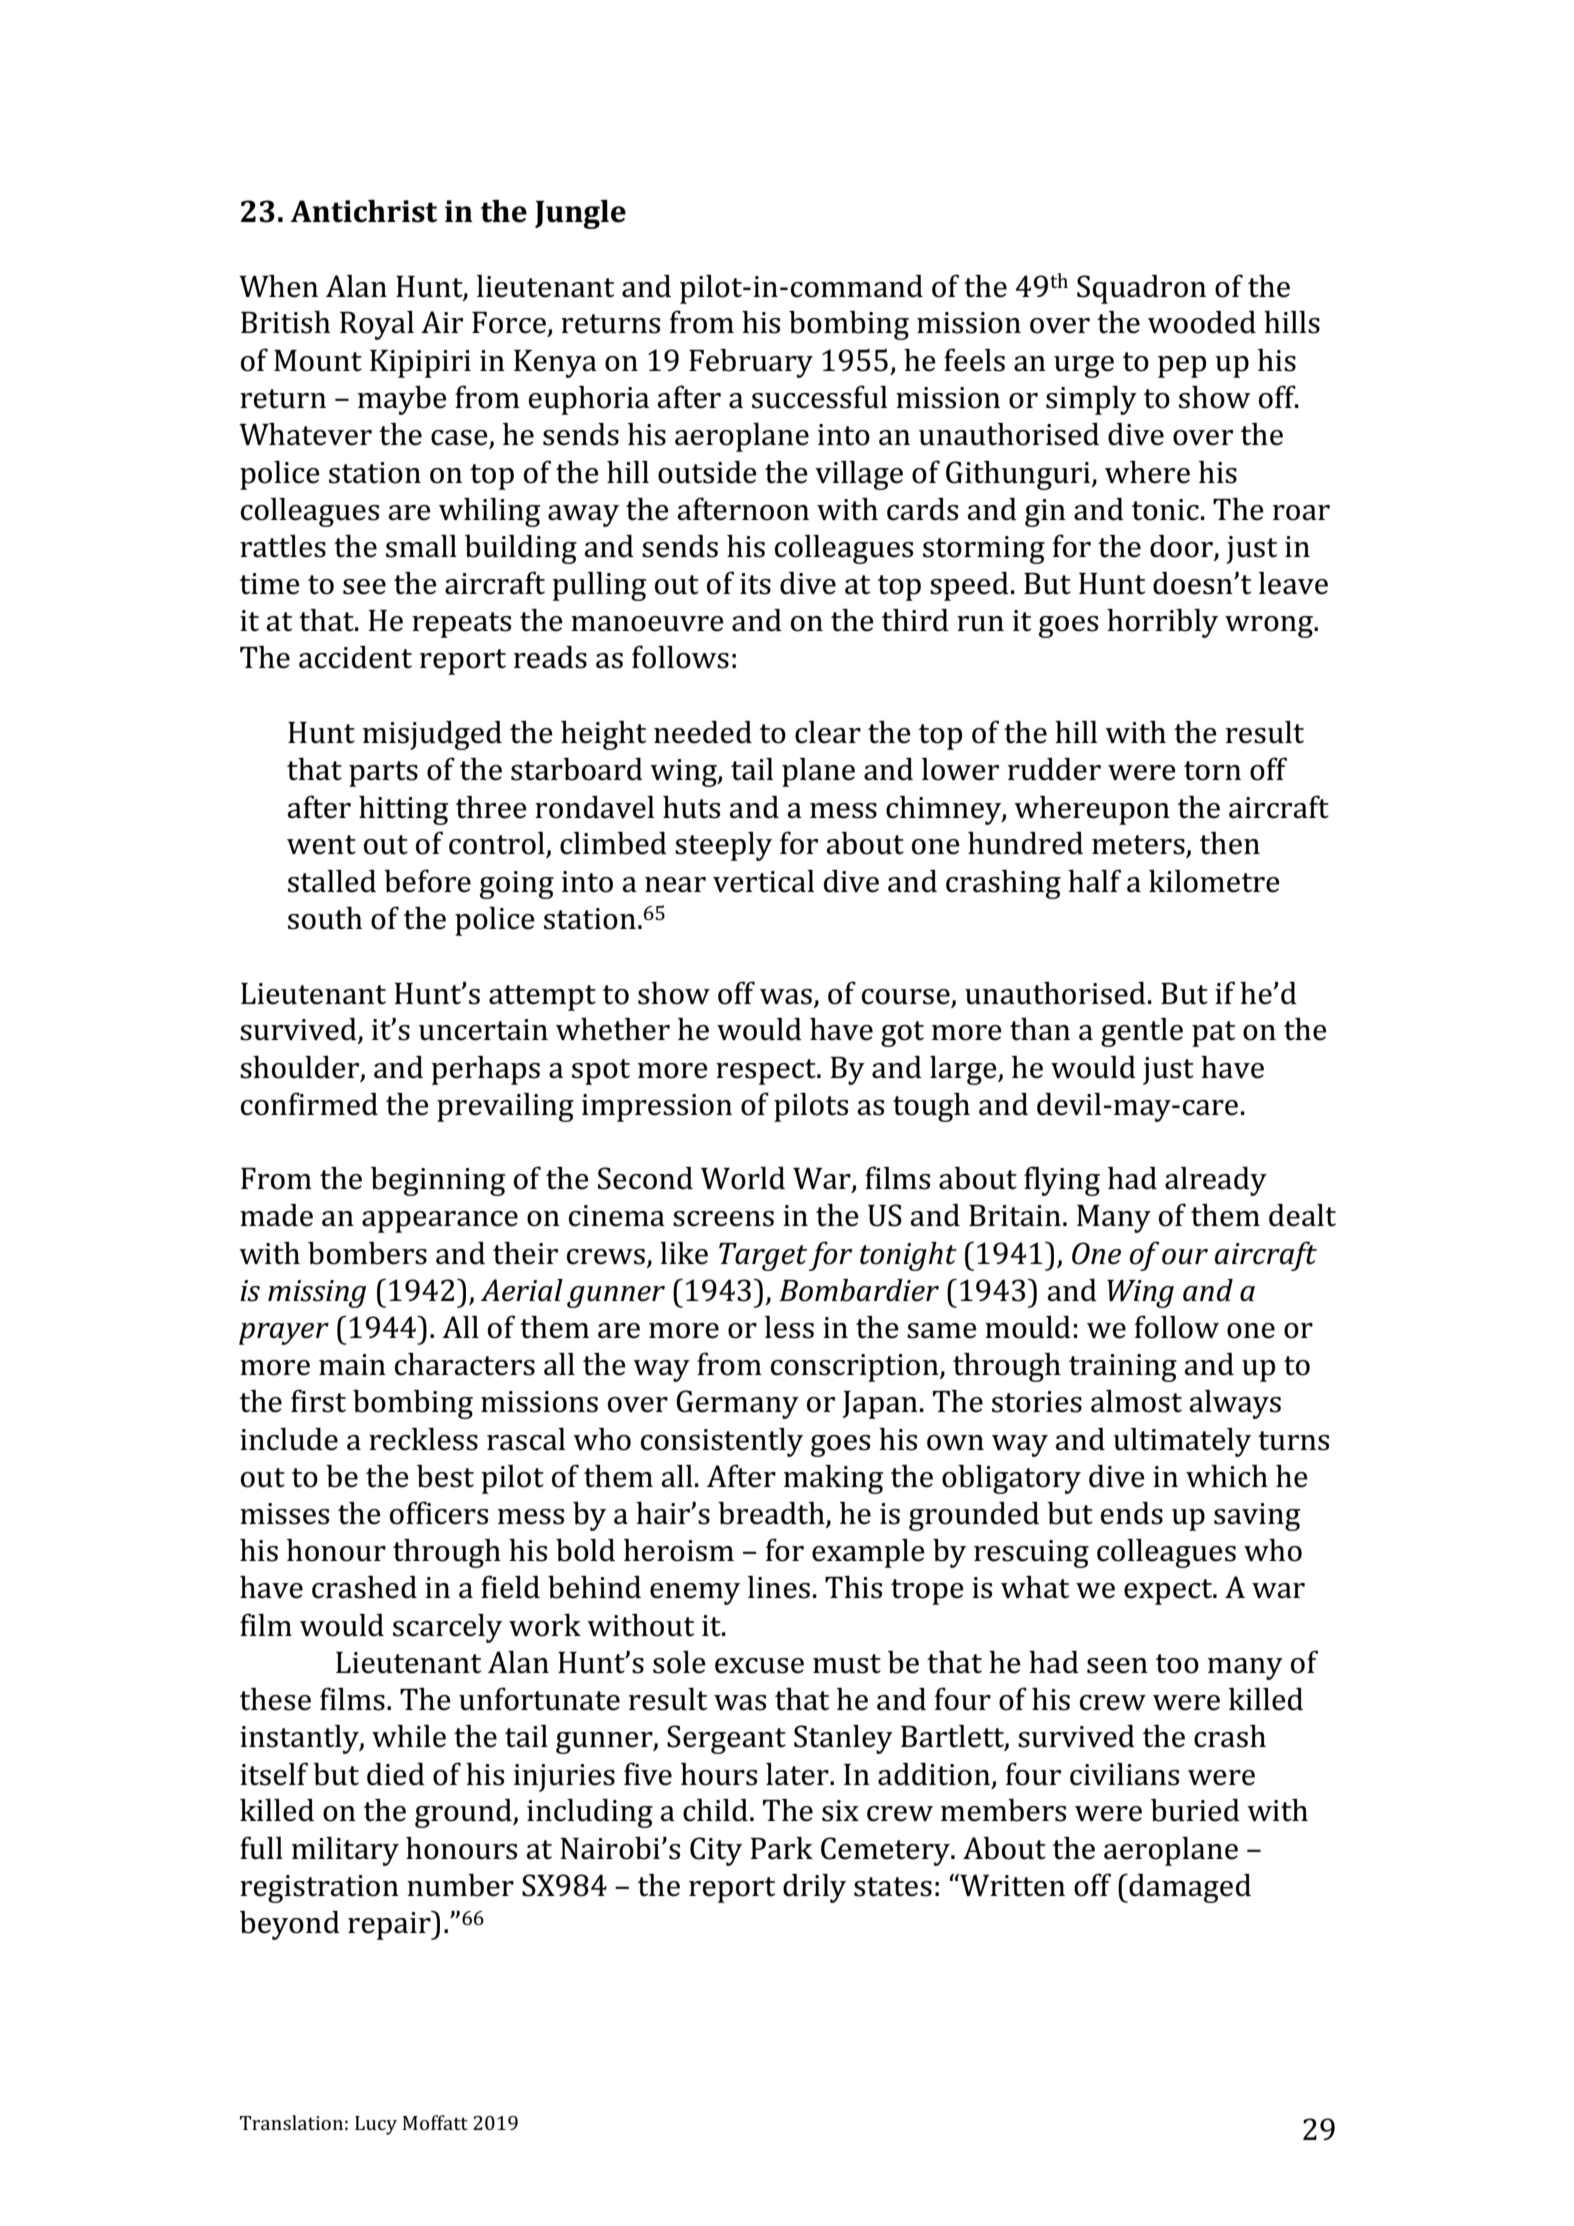  Describe the element at coordinates (409, 1736) in the document. I see `while` at that location.
